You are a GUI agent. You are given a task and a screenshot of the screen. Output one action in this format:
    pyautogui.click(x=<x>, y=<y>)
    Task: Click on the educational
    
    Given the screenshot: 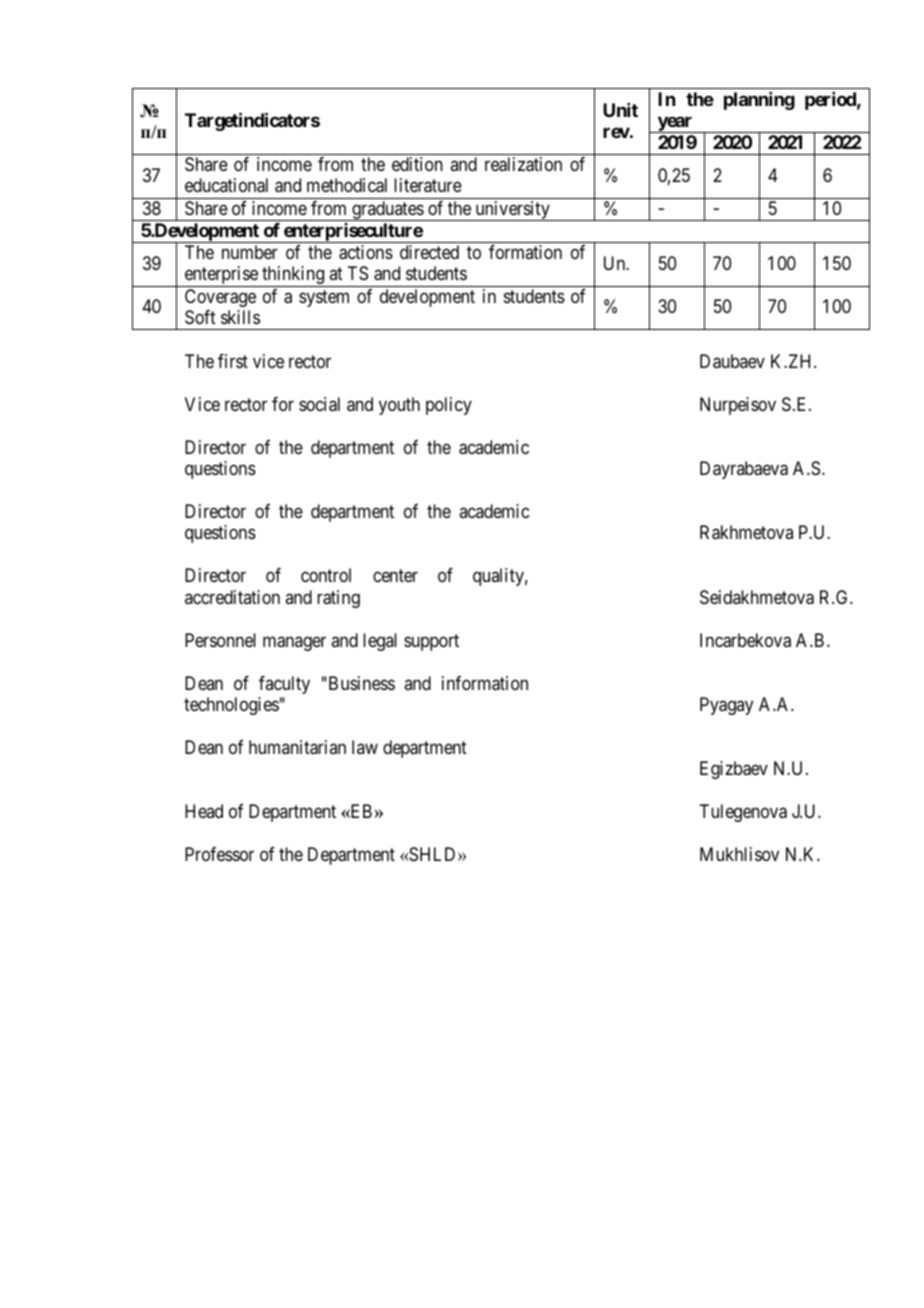 What is the action you would take?
    pyautogui.click(x=226, y=185)
